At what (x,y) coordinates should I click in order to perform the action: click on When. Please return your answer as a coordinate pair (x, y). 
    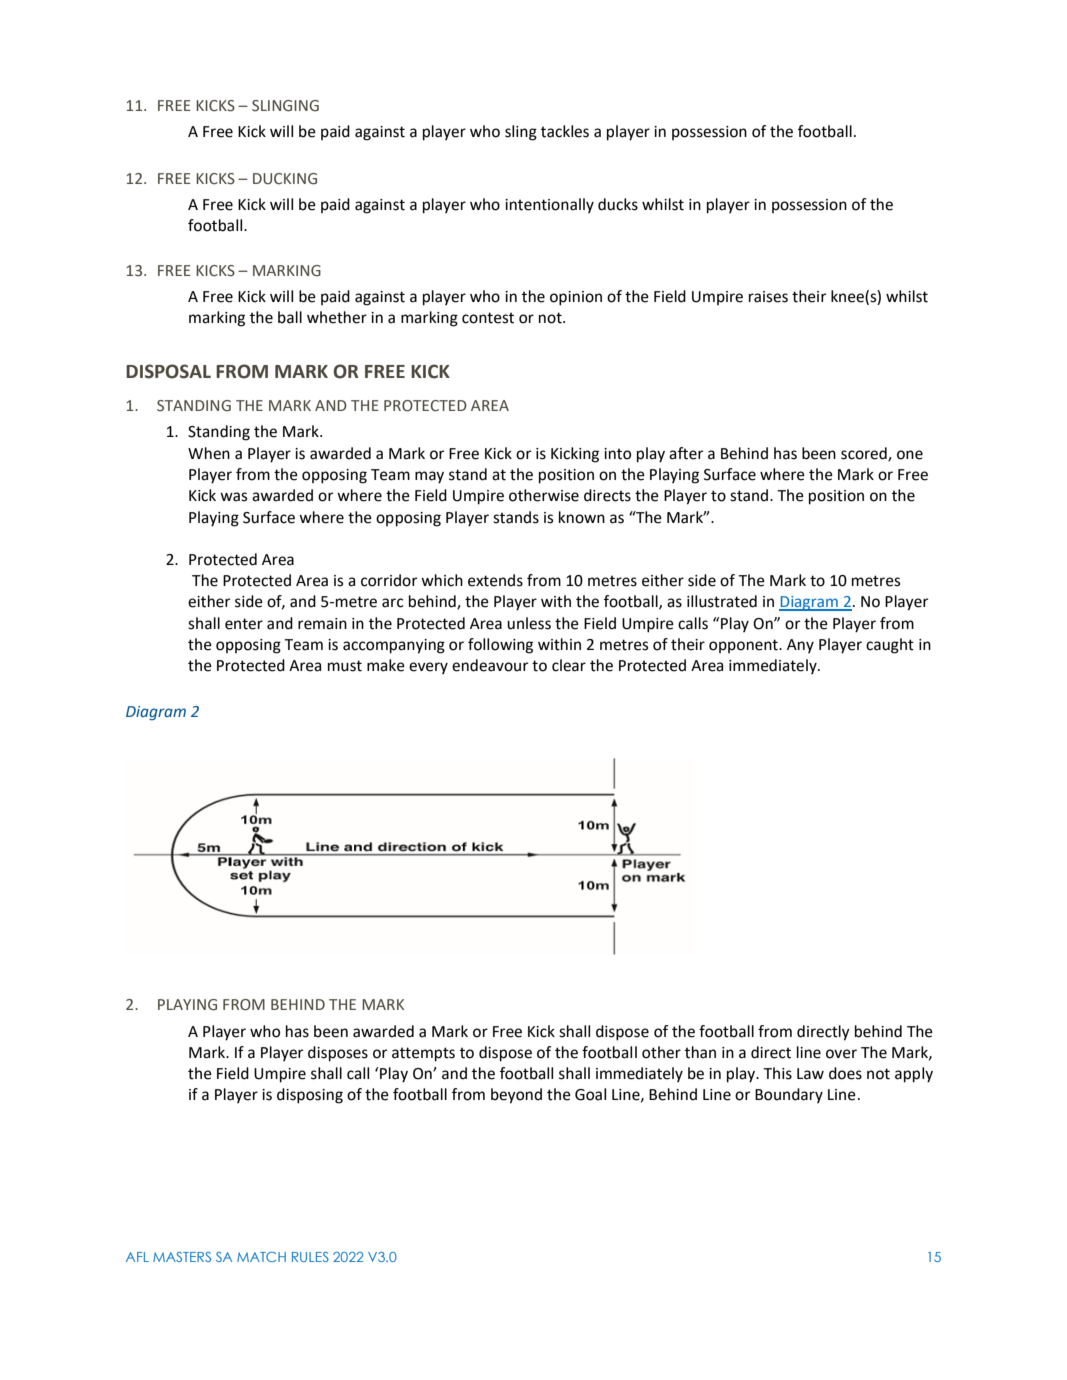
    Looking at the image, I should click on (209, 453).
